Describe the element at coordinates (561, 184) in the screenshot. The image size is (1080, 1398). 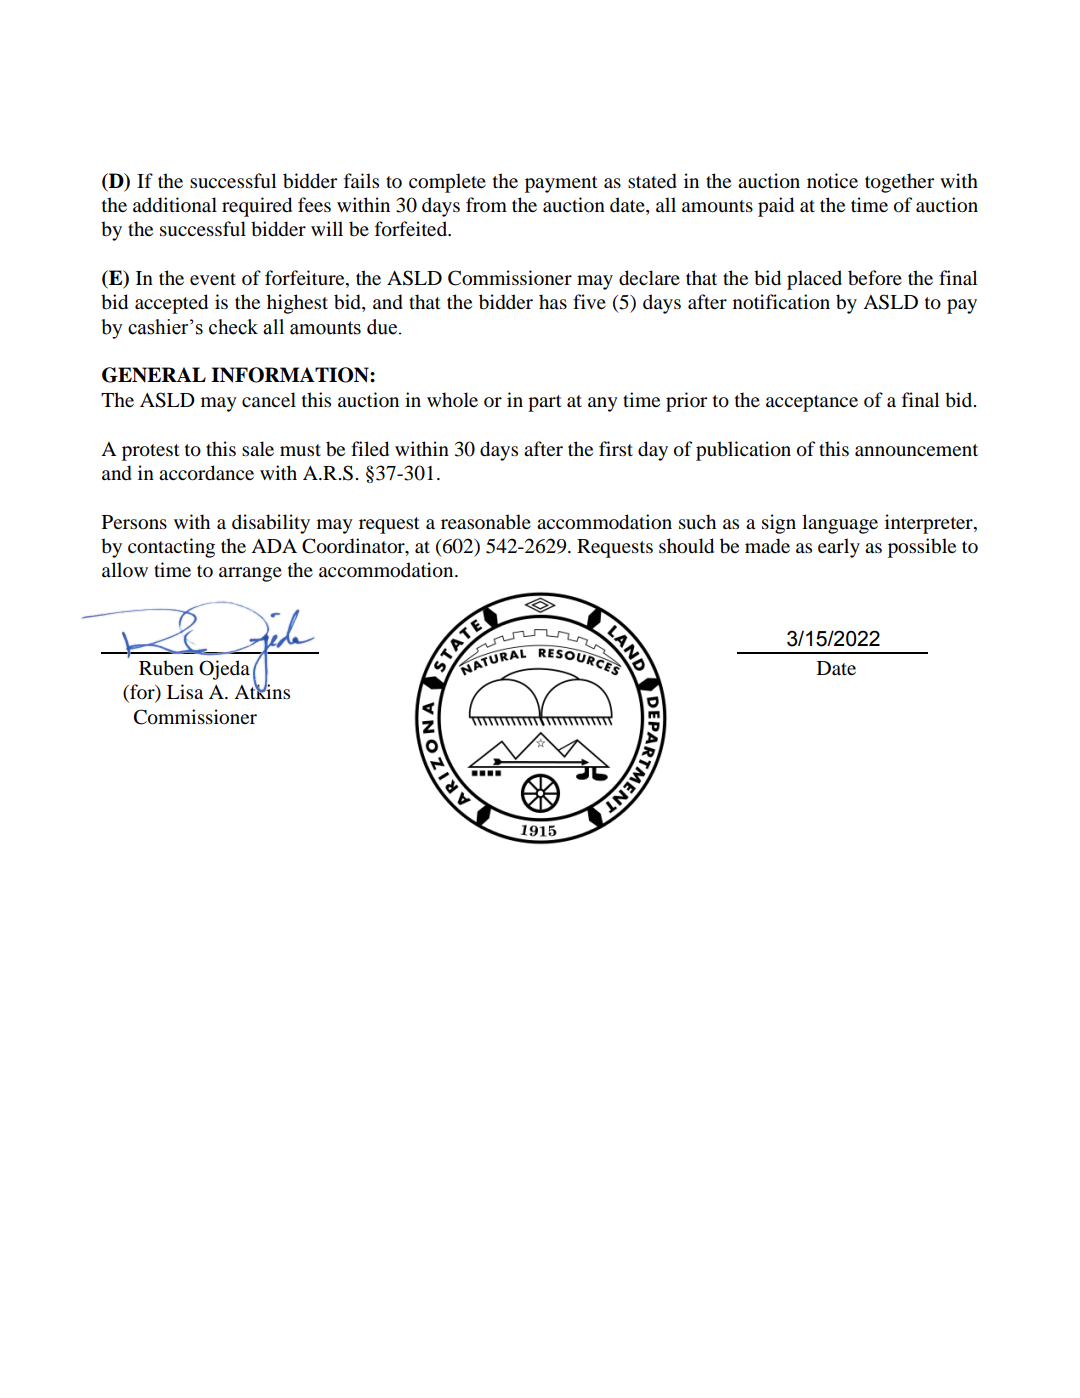
I see `payment` at that location.
